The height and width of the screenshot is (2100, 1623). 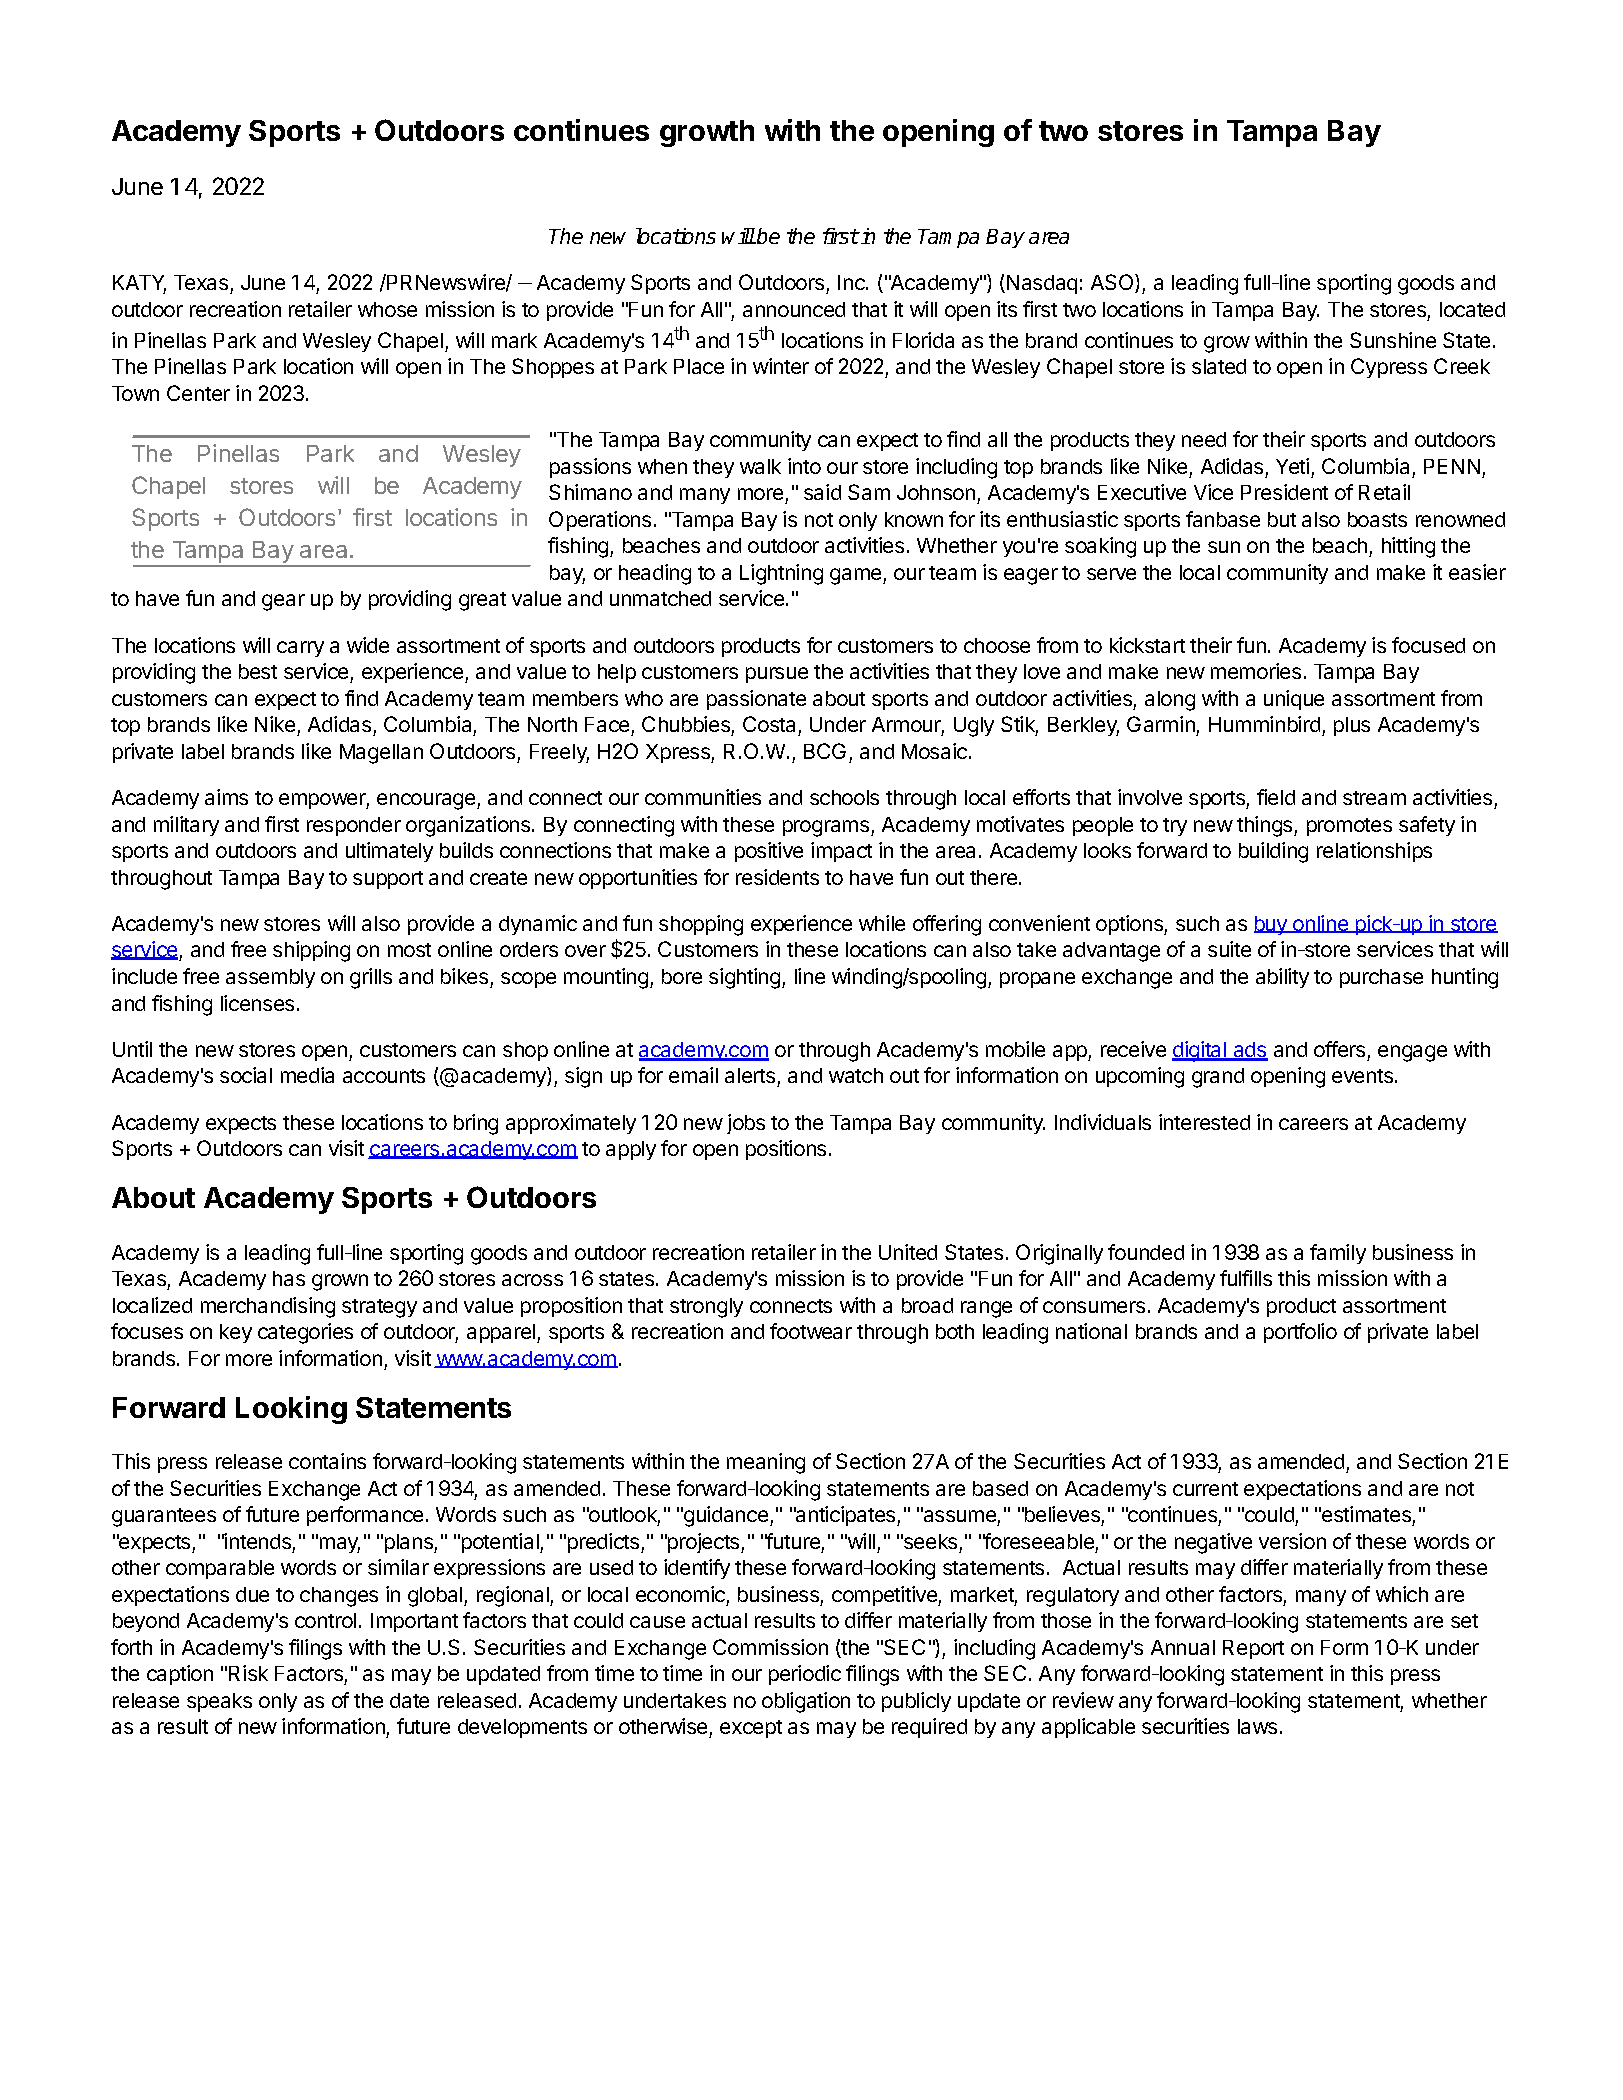 I want to click on whose, so click(x=387, y=309).
